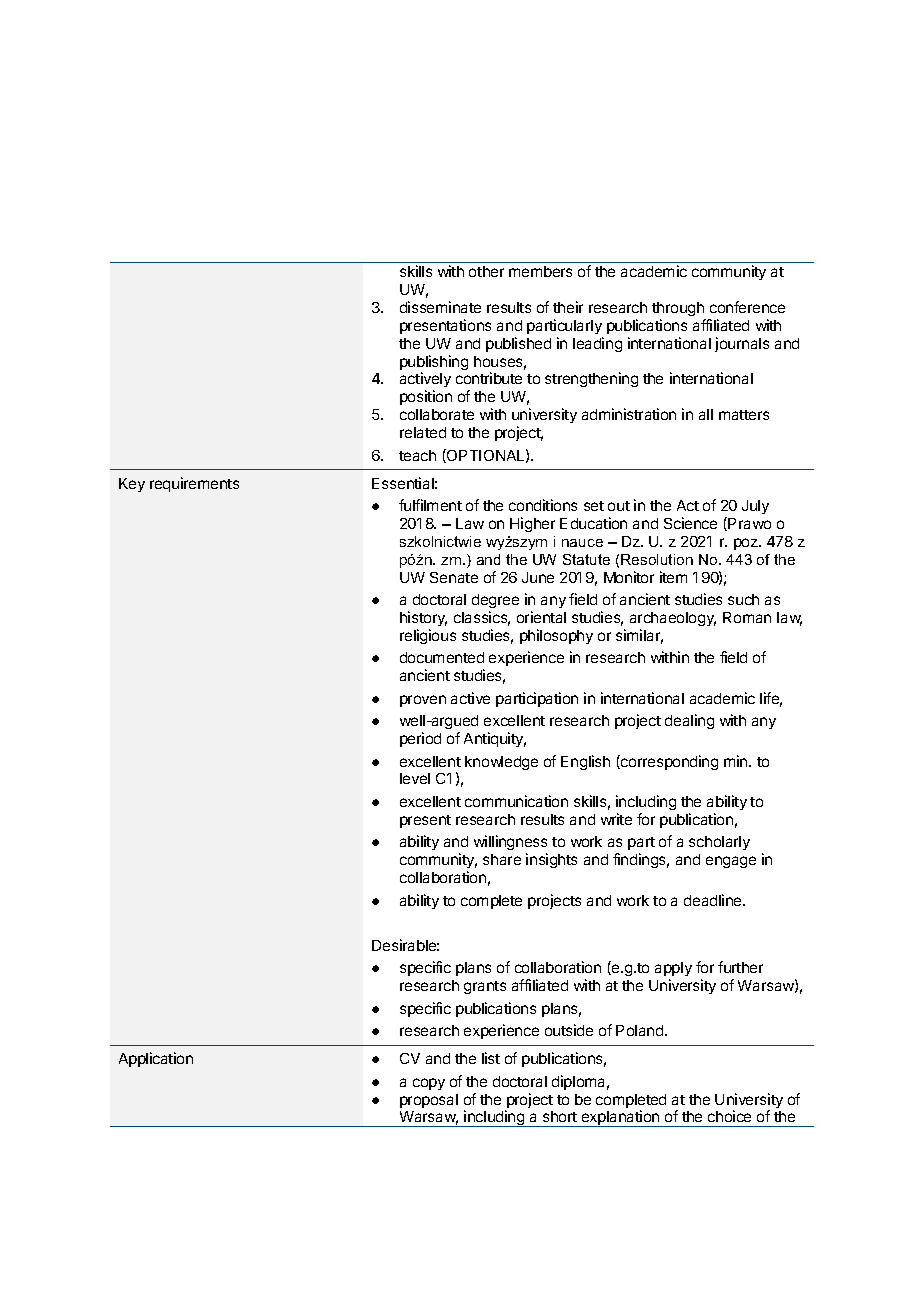  I want to click on requirements, so click(194, 484).
